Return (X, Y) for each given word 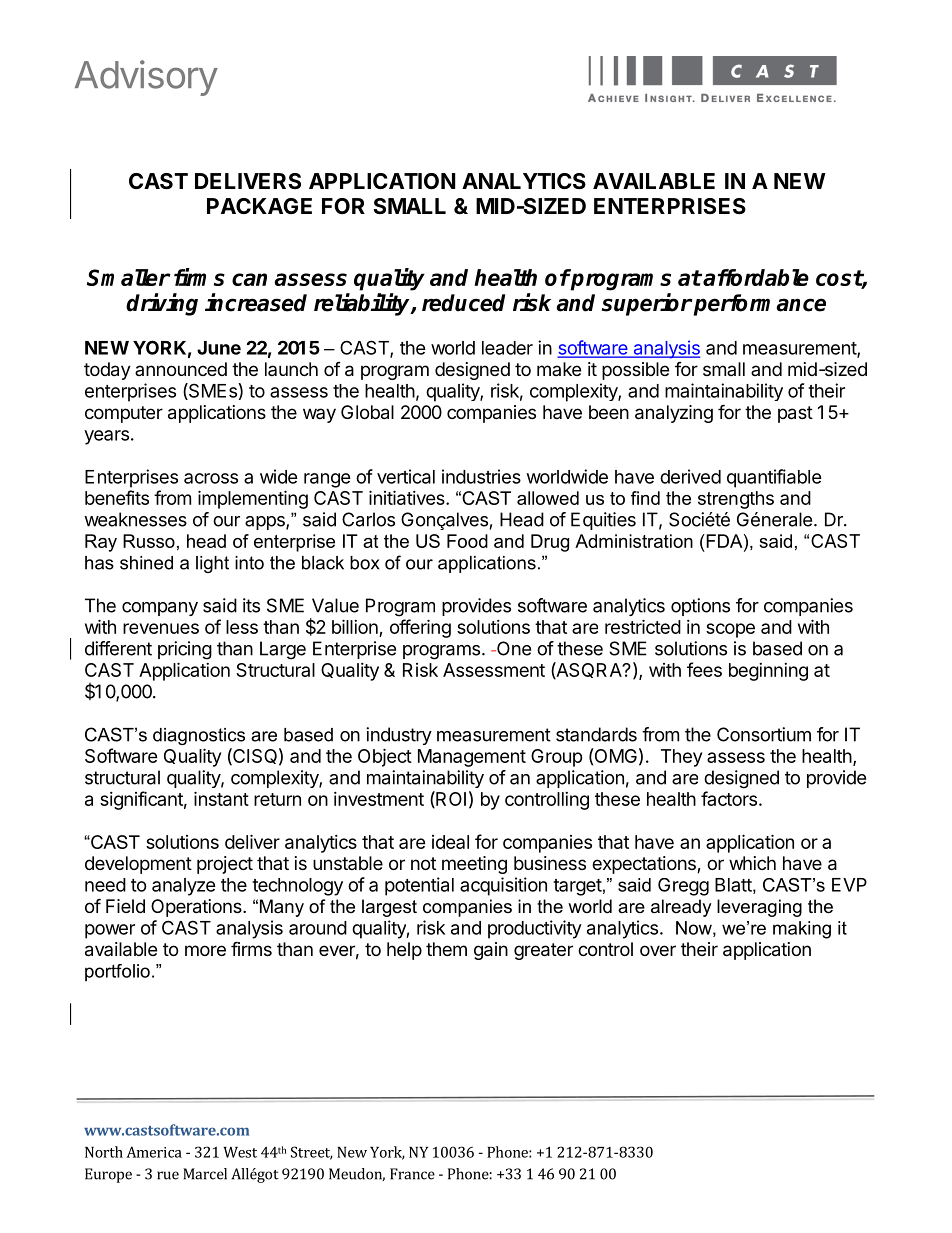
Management (472, 758)
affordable (756, 277)
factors (729, 798)
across (211, 478)
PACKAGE (259, 206)
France (412, 1174)
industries (481, 476)
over (658, 950)
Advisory (146, 78)
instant (221, 798)
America (154, 1152)
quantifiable (774, 478)
